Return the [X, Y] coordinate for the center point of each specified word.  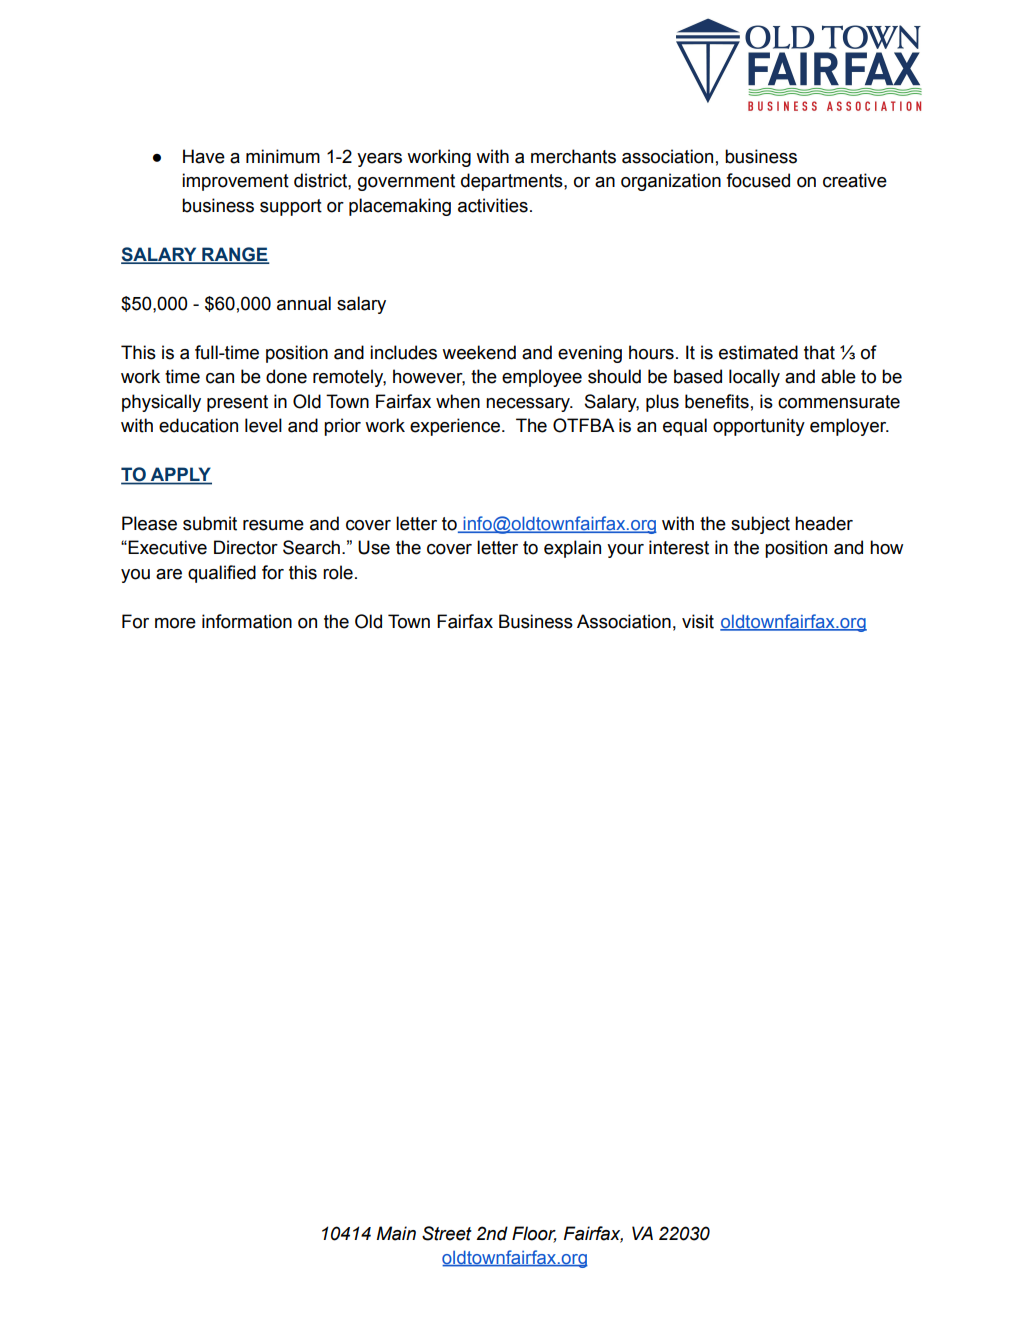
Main [396, 1233]
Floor [534, 1234]
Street [447, 1233]
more [175, 623]
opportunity [759, 427]
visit [698, 621]
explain [572, 549]
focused [758, 180]
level [263, 425]
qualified [222, 574]
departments [513, 182]
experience [455, 427]
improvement [235, 182]
